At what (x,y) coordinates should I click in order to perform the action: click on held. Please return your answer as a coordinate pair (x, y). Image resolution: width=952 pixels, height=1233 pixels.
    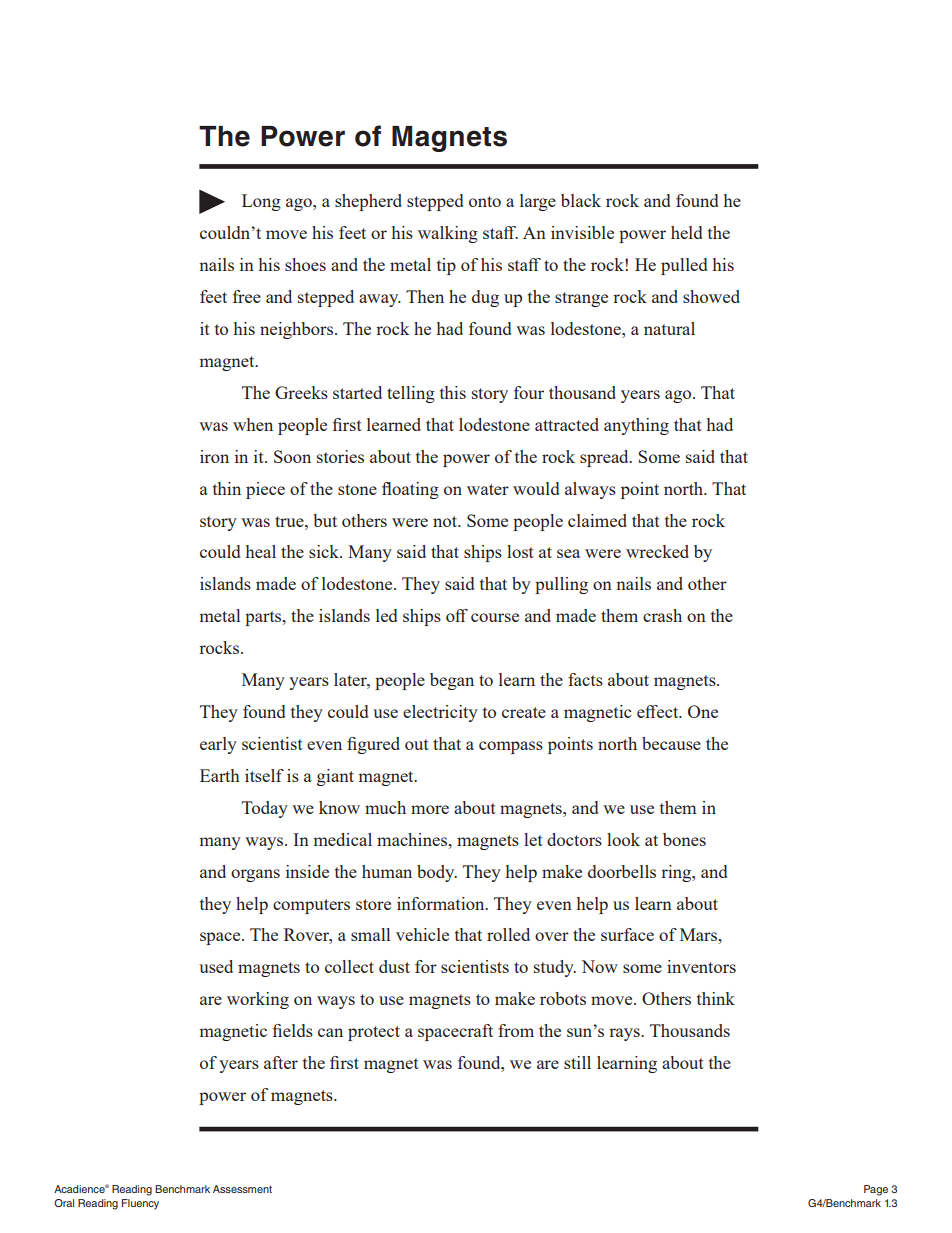
    Looking at the image, I should click on (686, 232).
